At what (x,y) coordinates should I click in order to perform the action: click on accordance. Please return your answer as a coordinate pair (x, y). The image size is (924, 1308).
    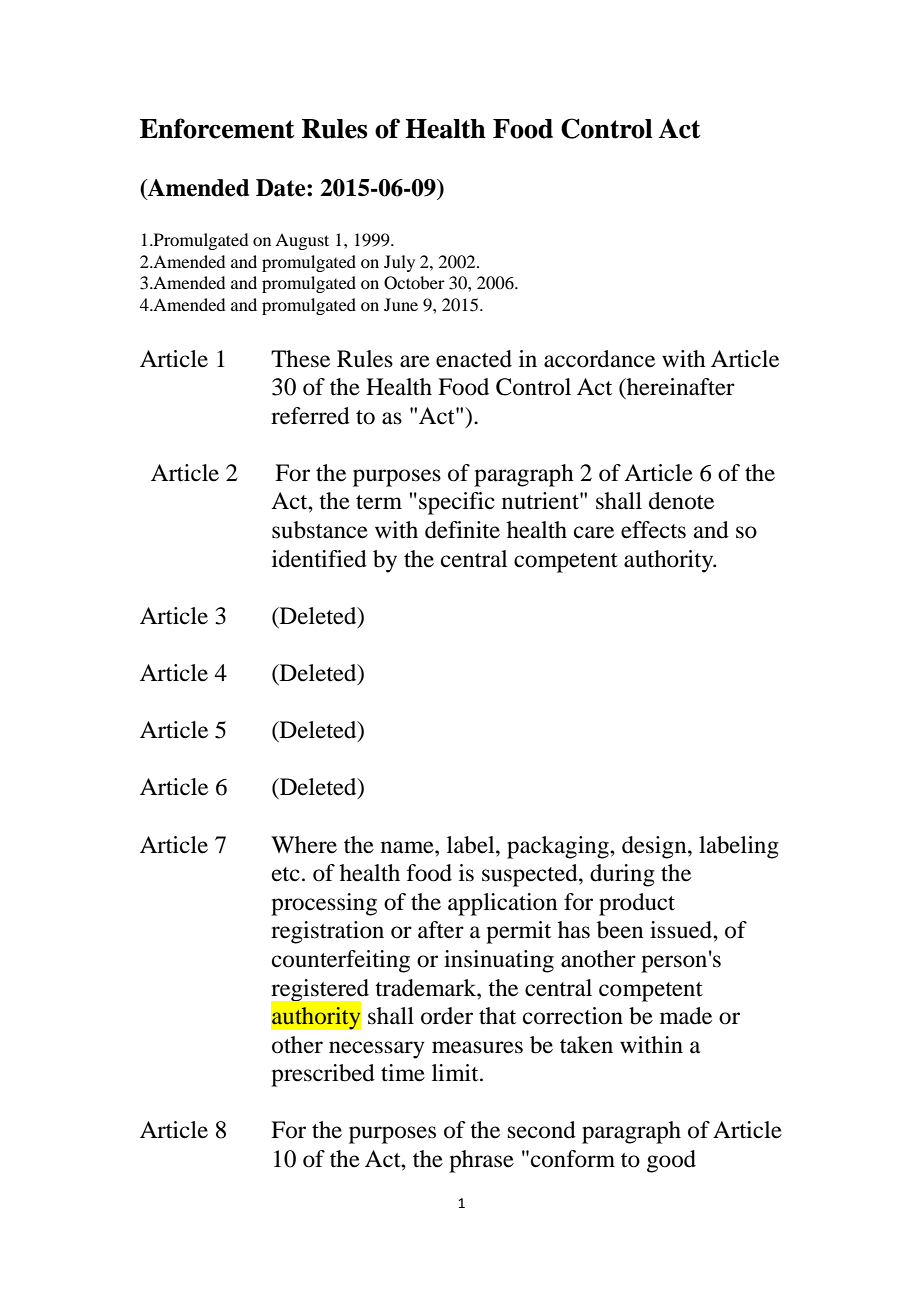
    Looking at the image, I should click on (599, 359).
